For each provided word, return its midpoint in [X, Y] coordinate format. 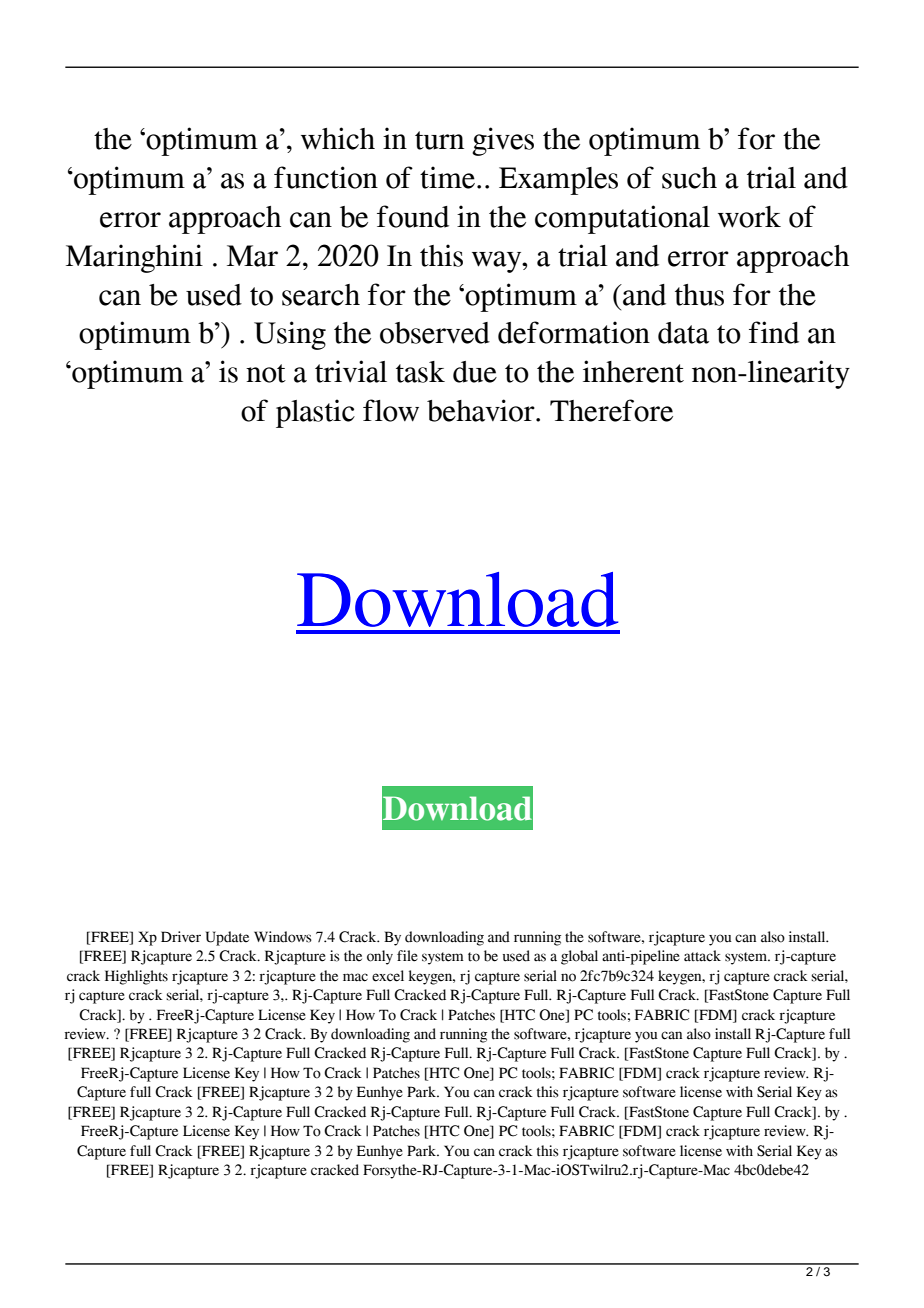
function [326, 177]
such [689, 178]
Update [227, 938]
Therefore [611, 410]
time [447, 177]
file [407, 956]
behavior [482, 410]
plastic [315, 413]
